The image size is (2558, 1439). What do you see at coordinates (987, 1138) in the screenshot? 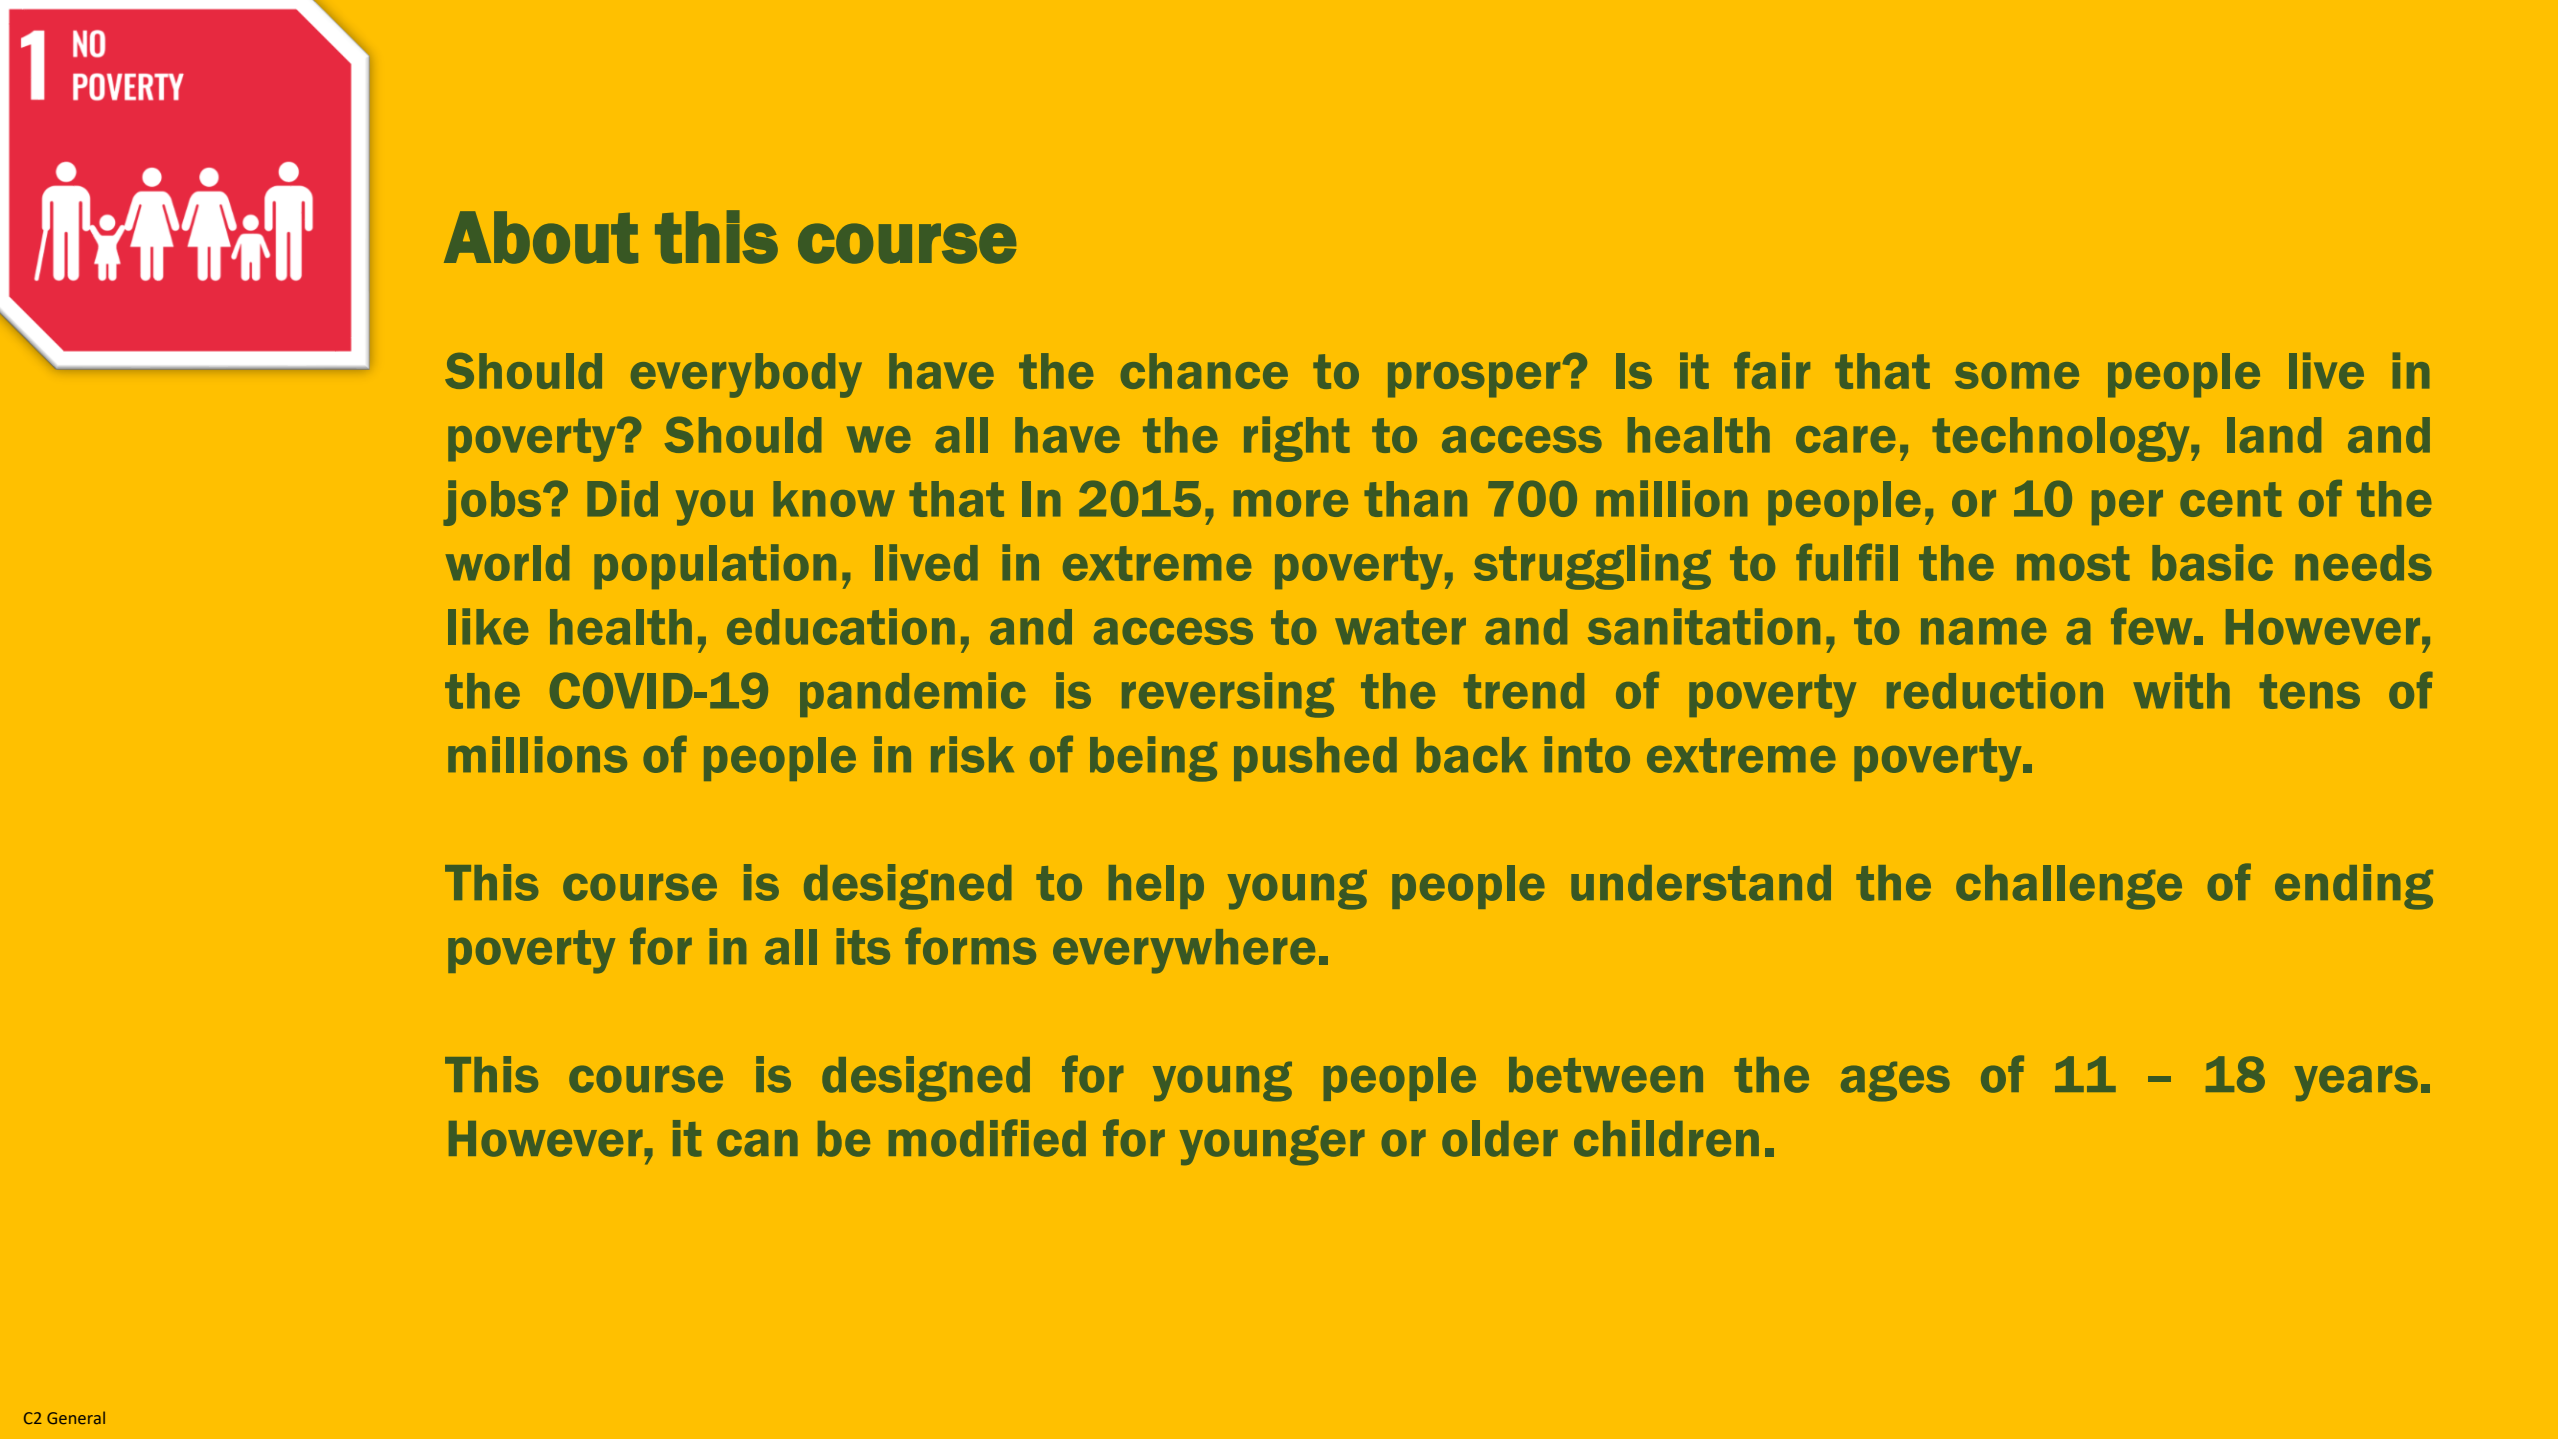
I see `modified` at bounding box center [987, 1138].
